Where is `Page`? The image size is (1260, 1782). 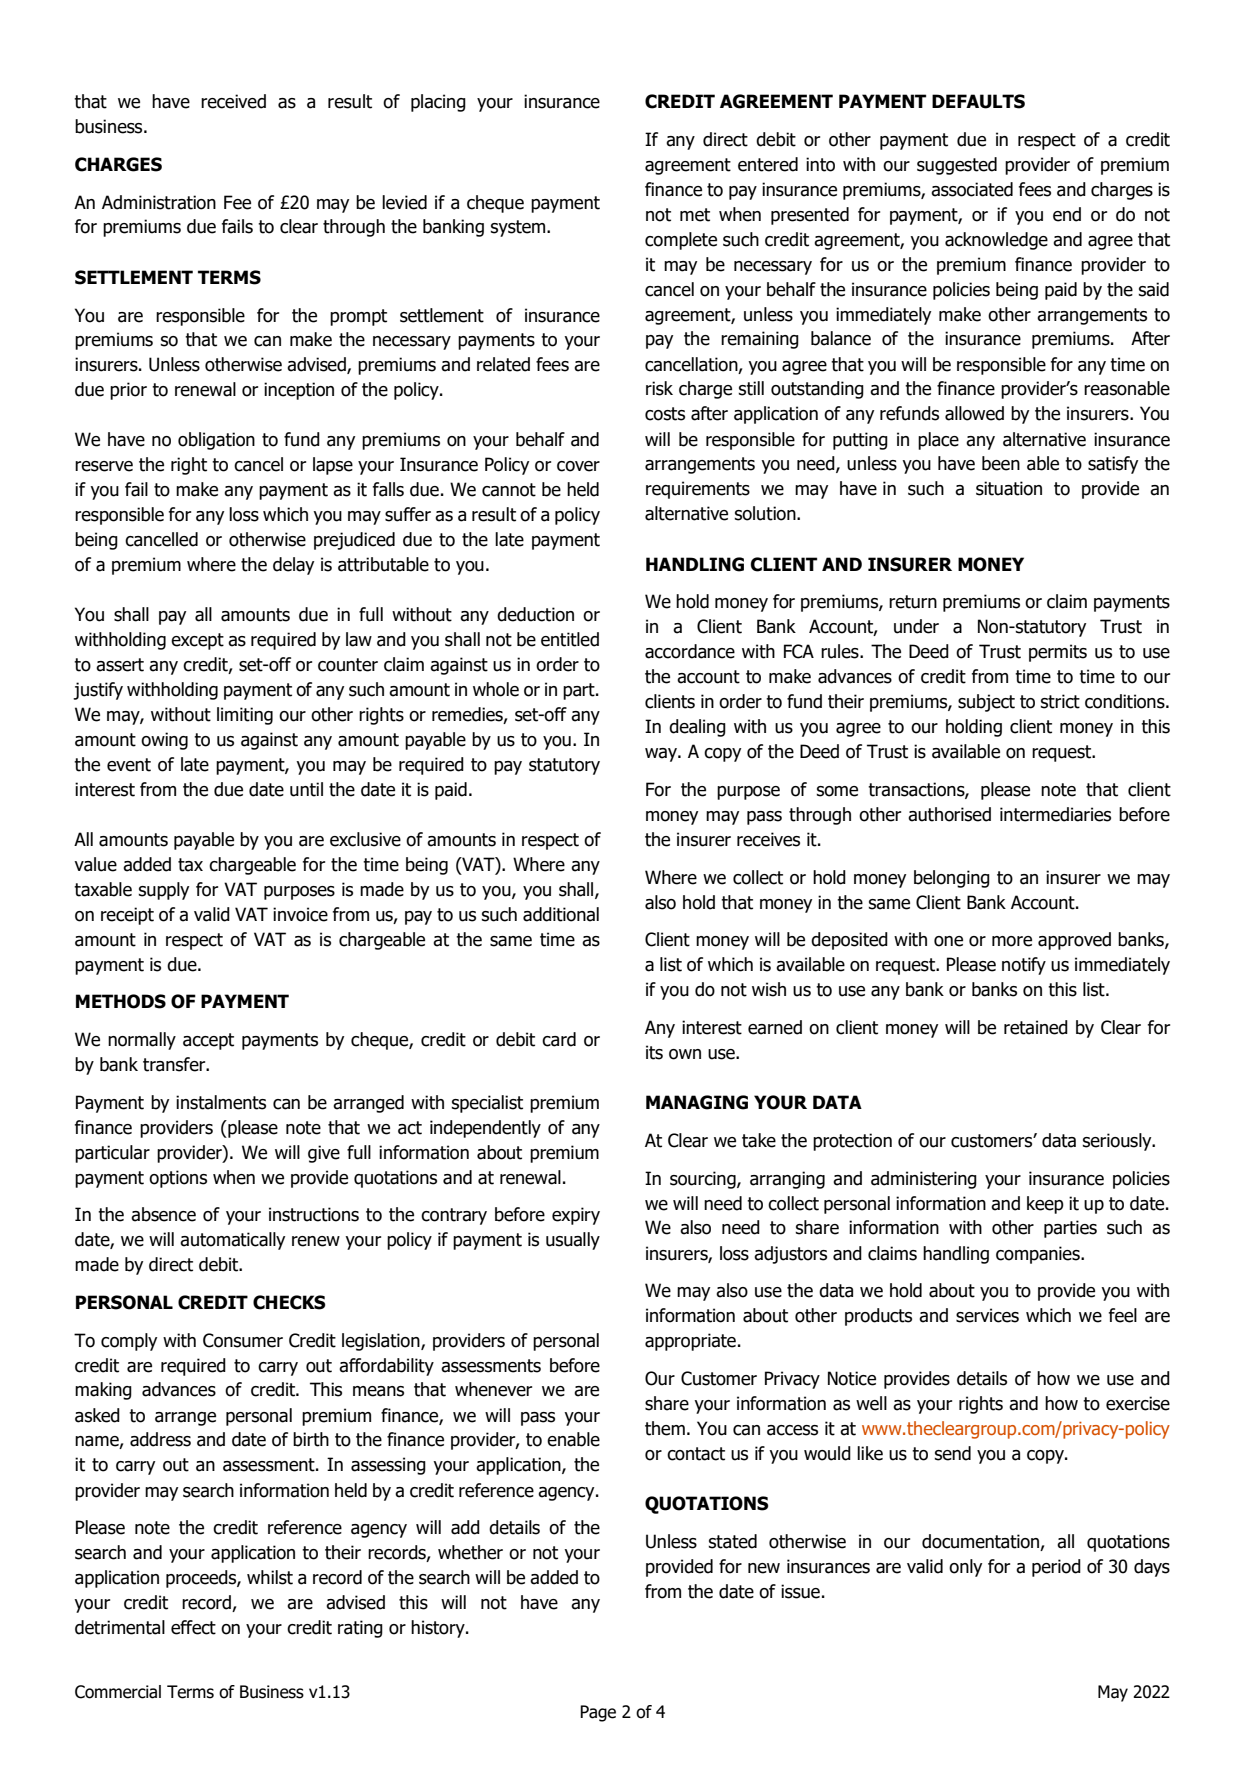
Page is located at coordinates (598, 1713).
